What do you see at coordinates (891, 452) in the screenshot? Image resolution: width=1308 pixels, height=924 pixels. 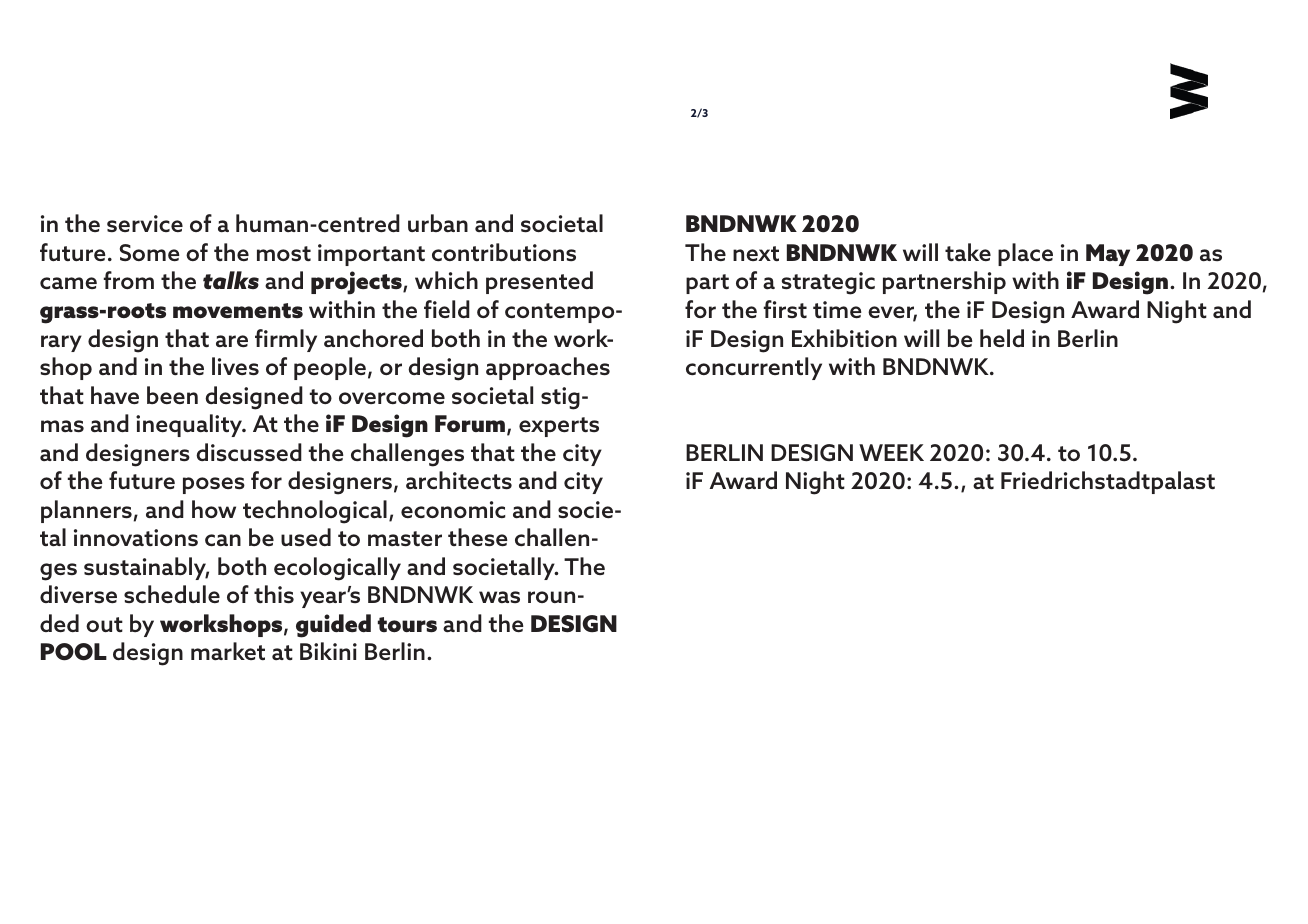 I see `WEEK` at bounding box center [891, 452].
